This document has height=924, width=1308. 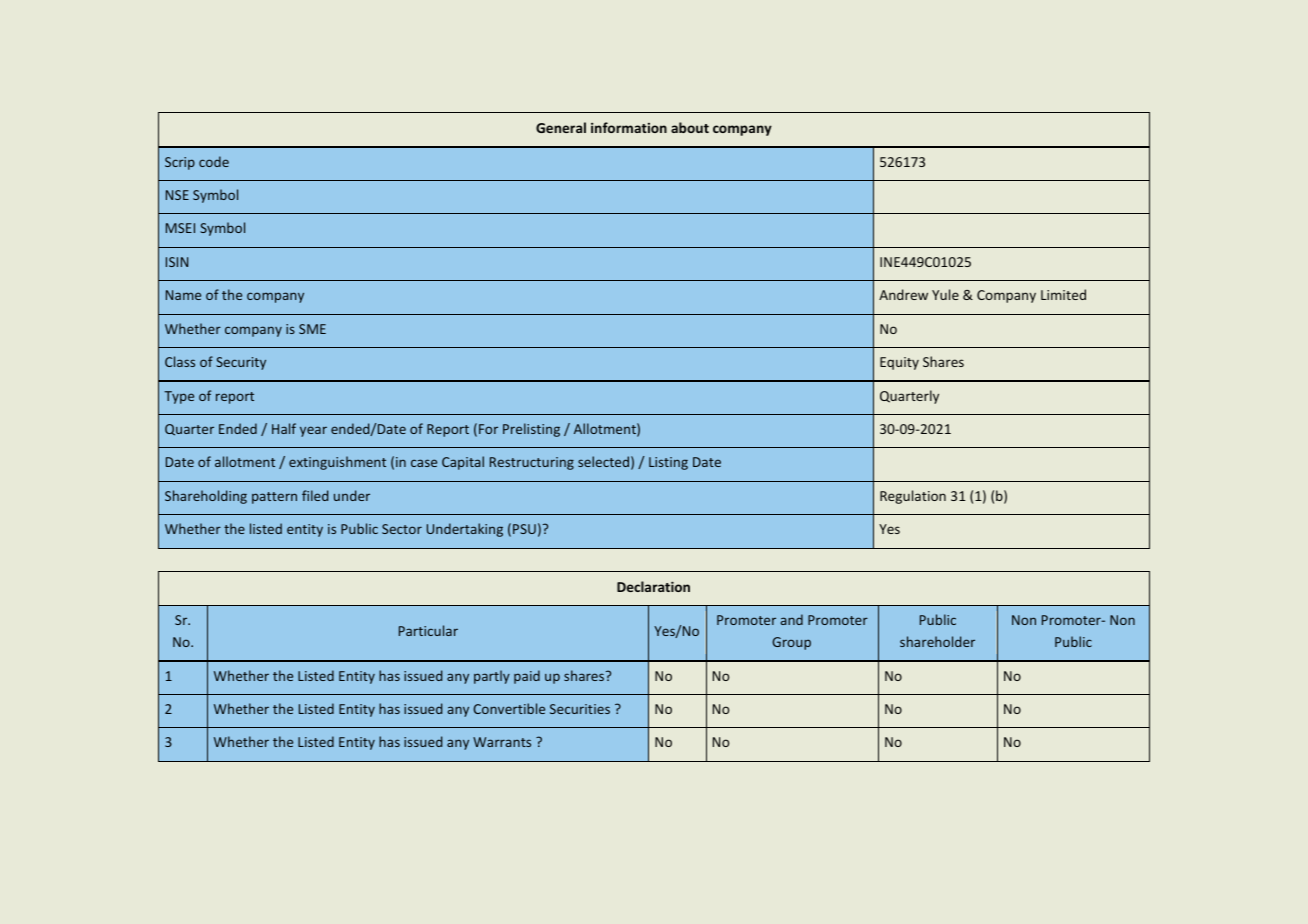 What do you see at coordinates (945, 294) in the document?
I see `Yule` at bounding box center [945, 294].
